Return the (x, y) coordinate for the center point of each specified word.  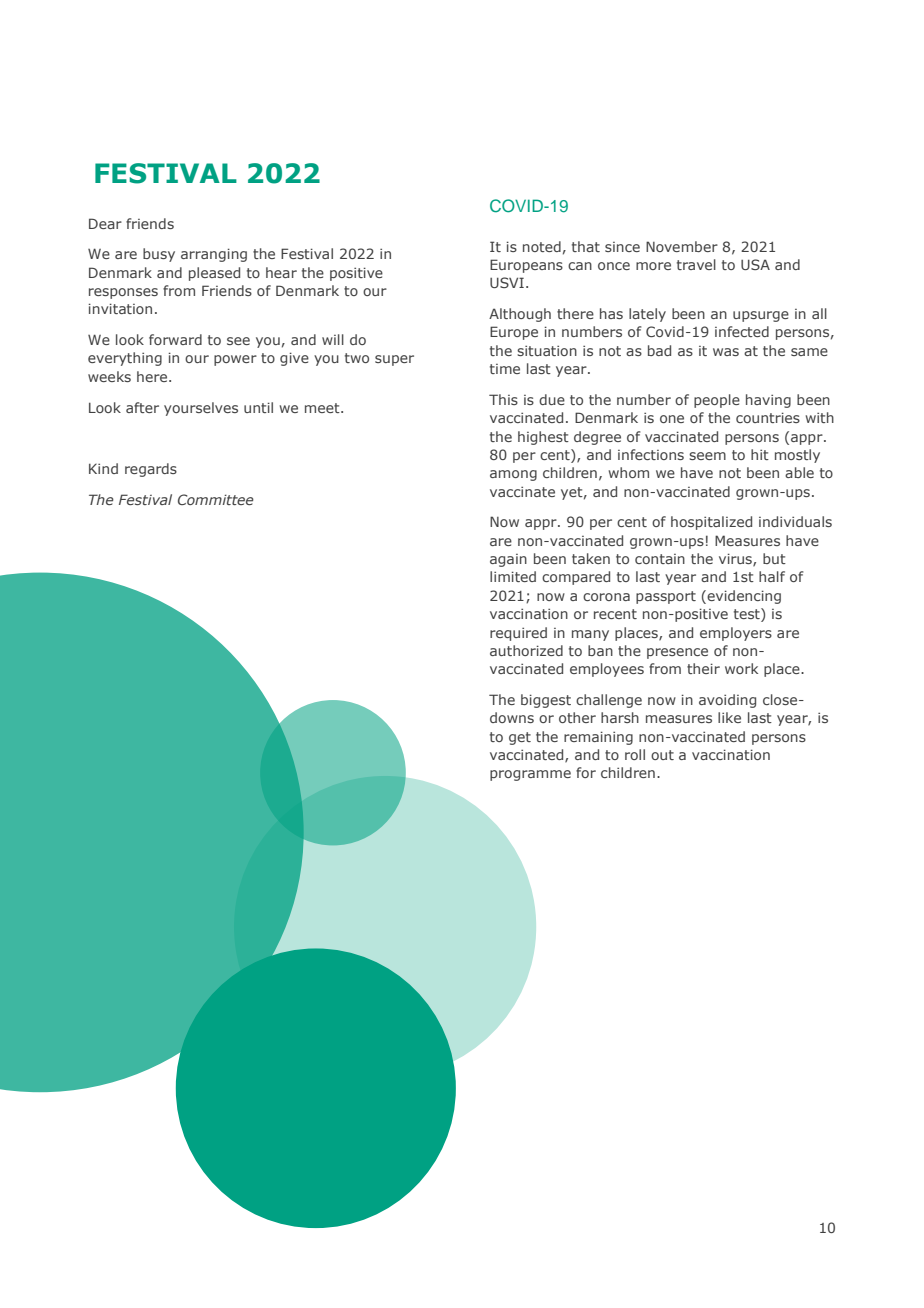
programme (530, 775)
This (503, 399)
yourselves (201, 409)
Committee (216, 499)
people (717, 401)
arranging (214, 255)
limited (513, 576)
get (520, 738)
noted (542, 246)
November (682, 246)
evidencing (743, 597)
